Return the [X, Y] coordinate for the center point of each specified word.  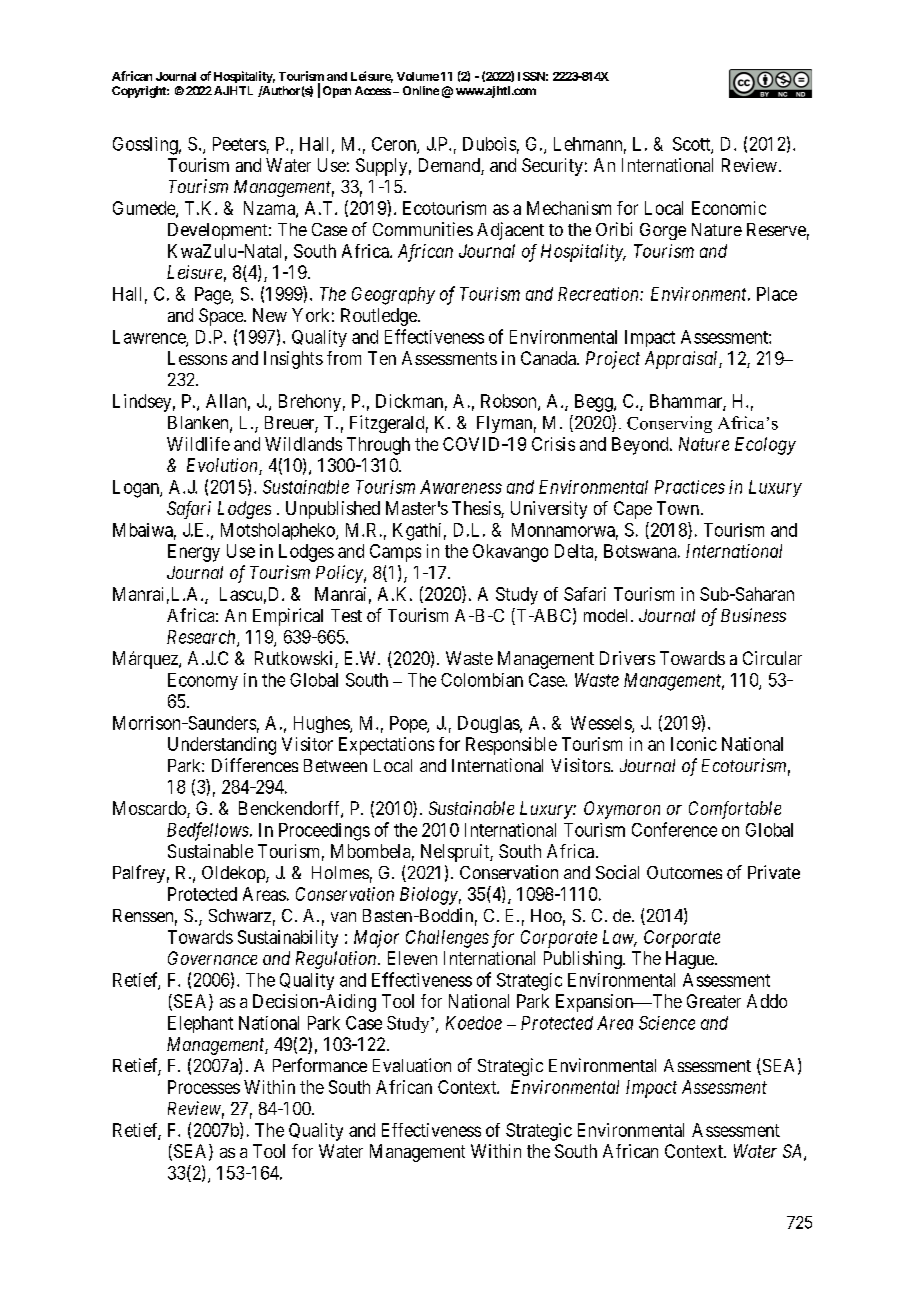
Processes [204, 1087]
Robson [510, 402]
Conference [674, 829]
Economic [729, 208]
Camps [395, 553]
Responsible [511, 746]
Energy [194, 553]
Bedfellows [209, 831]
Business [753, 615]
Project [613, 360]
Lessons [197, 358]
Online [421, 90]
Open [337, 92]
